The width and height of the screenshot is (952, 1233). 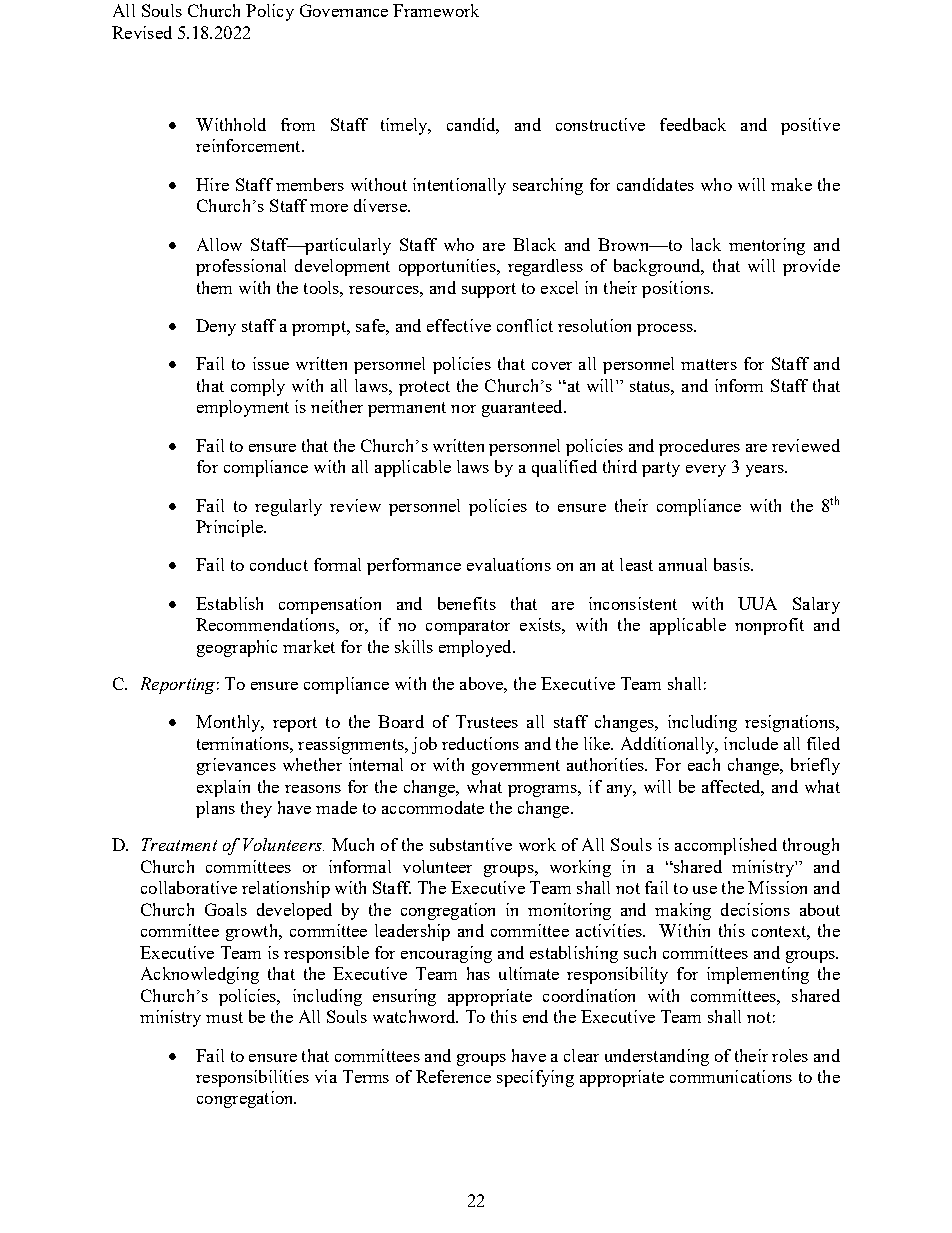 I want to click on evaluations, so click(x=509, y=564).
